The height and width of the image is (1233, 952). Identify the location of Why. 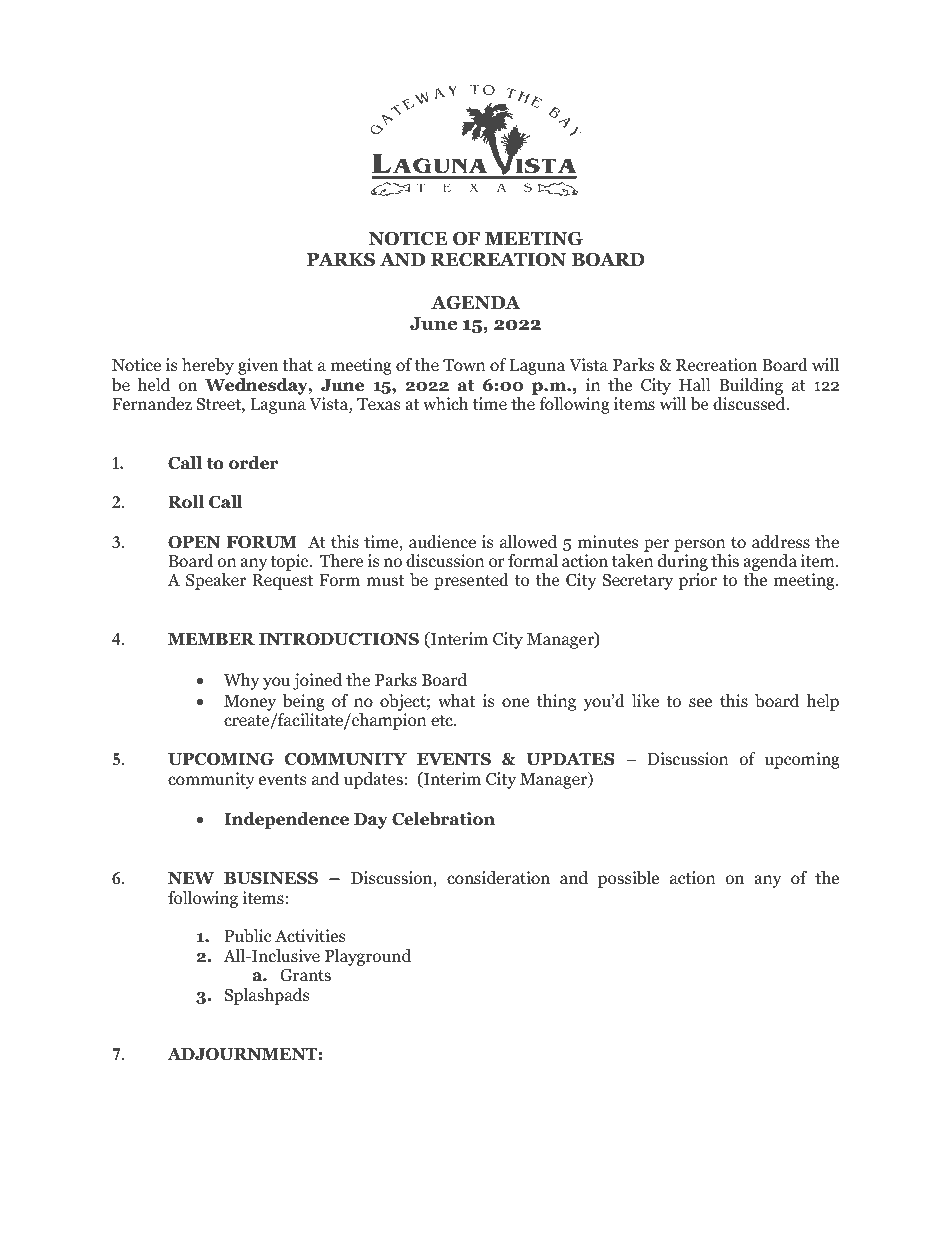
(241, 681).
